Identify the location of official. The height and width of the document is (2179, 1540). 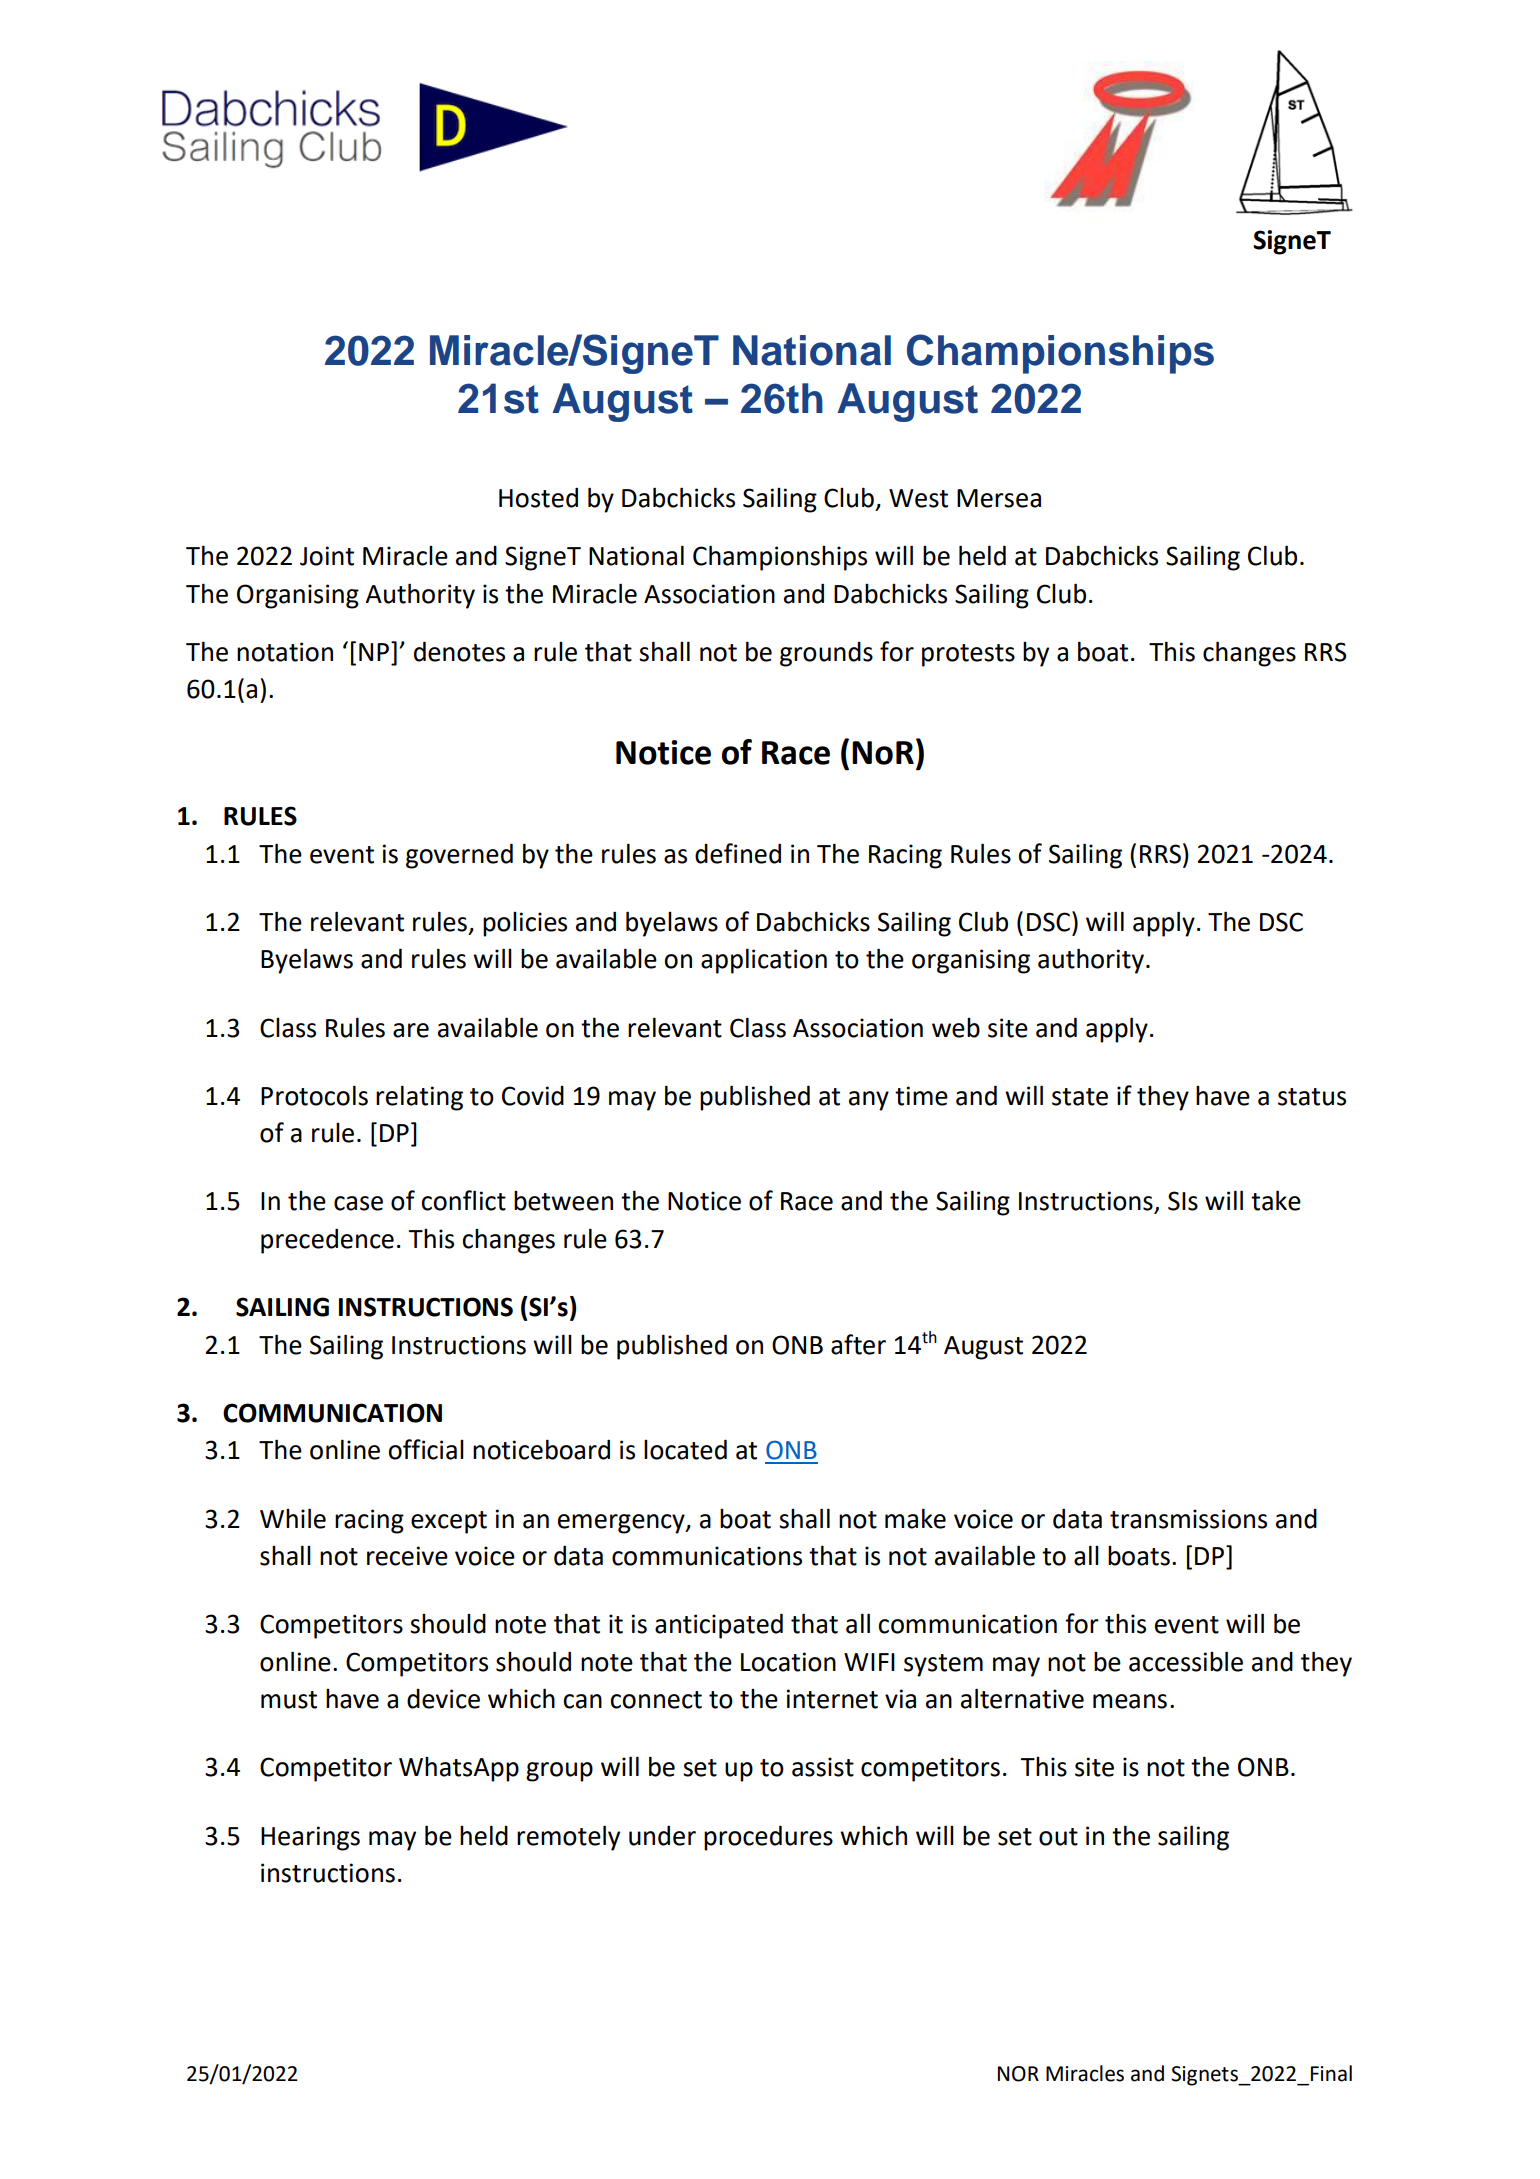
(426, 1449).
